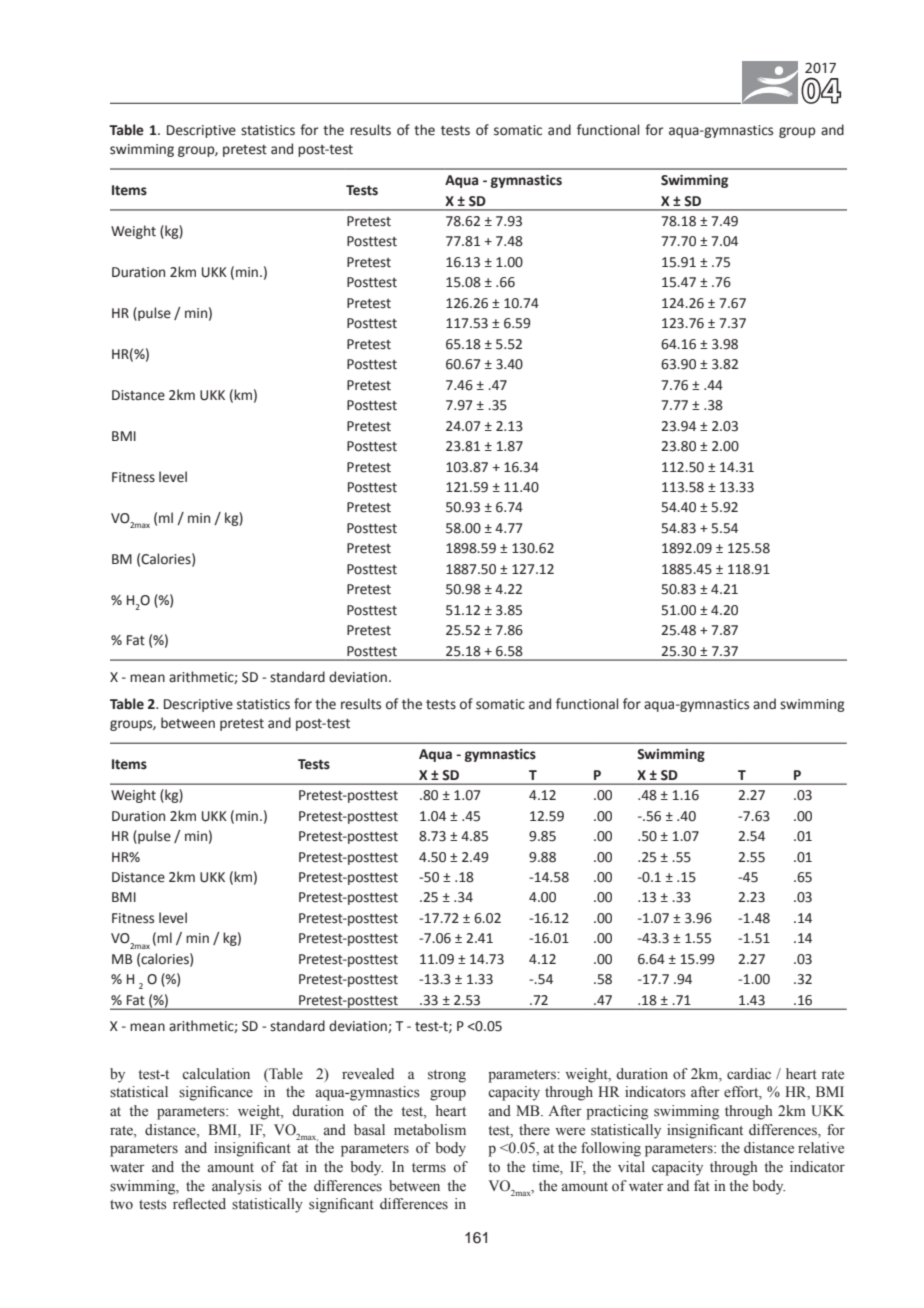 Image resolution: width=924 pixels, height=1308 pixels. Describe the element at coordinates (617, 1112) in the document. I see `practicing` at that location.
